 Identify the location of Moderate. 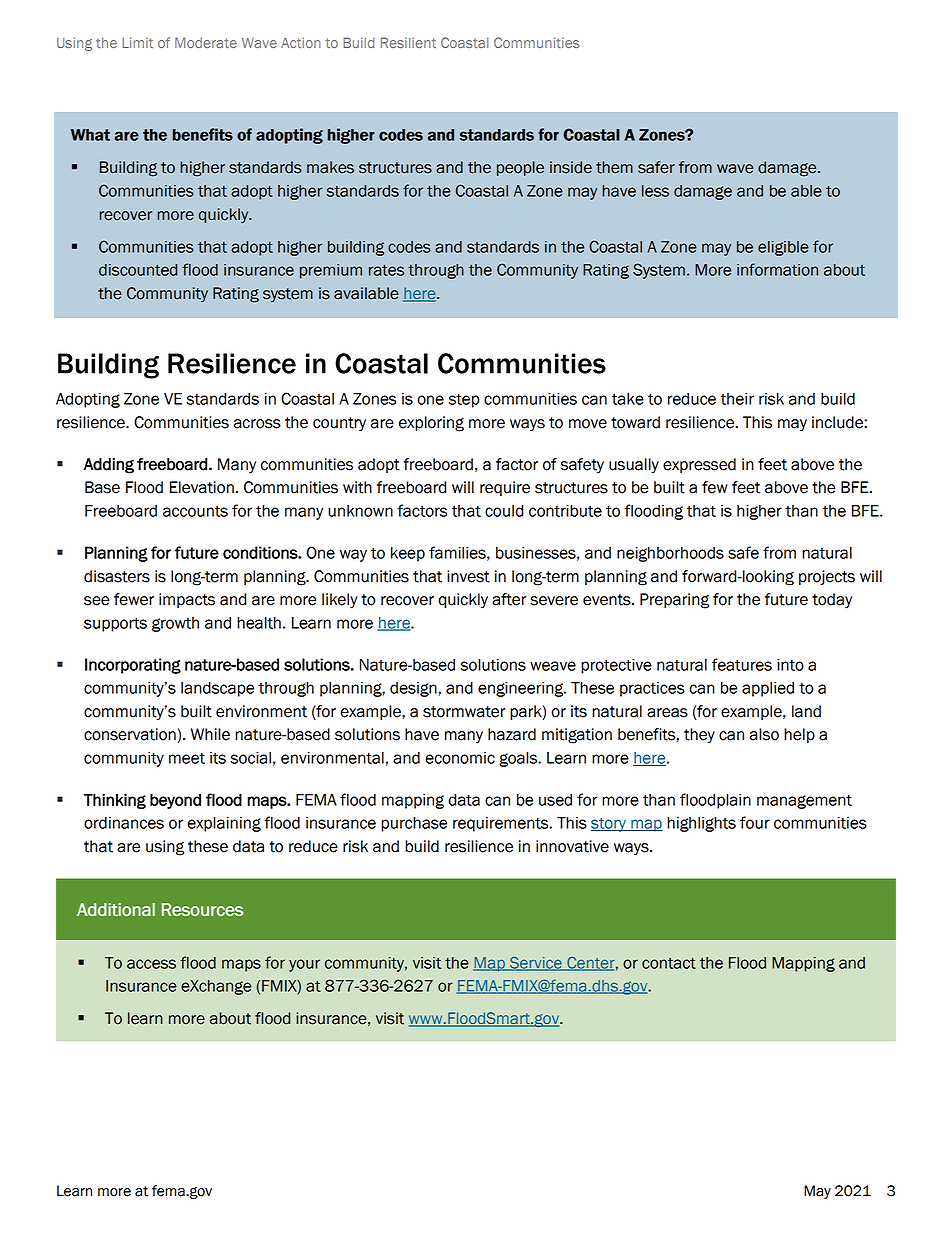
(206, 42).
